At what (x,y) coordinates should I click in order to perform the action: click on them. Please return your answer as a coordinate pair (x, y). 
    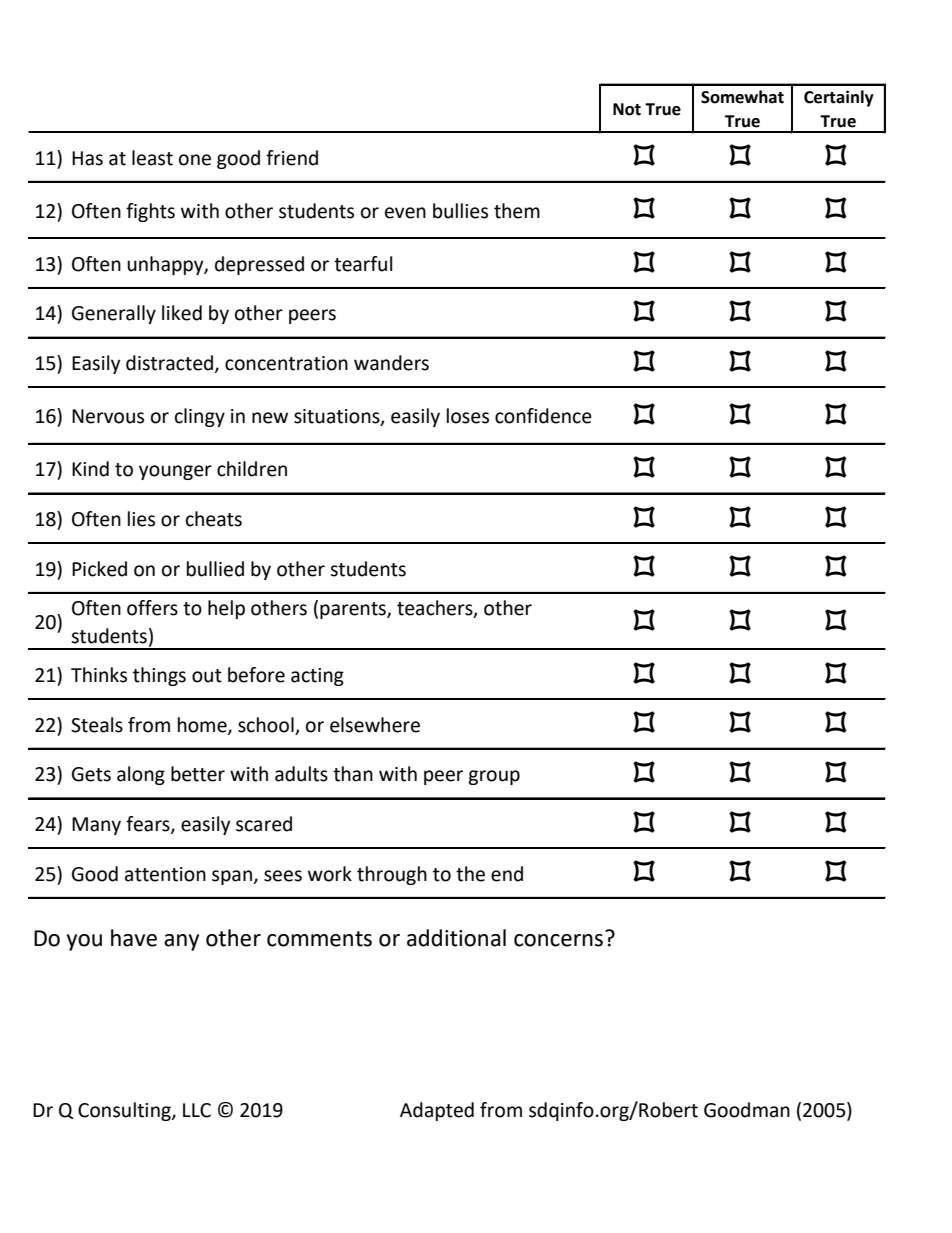
    Looking at the image, I should click on (517, 211).
